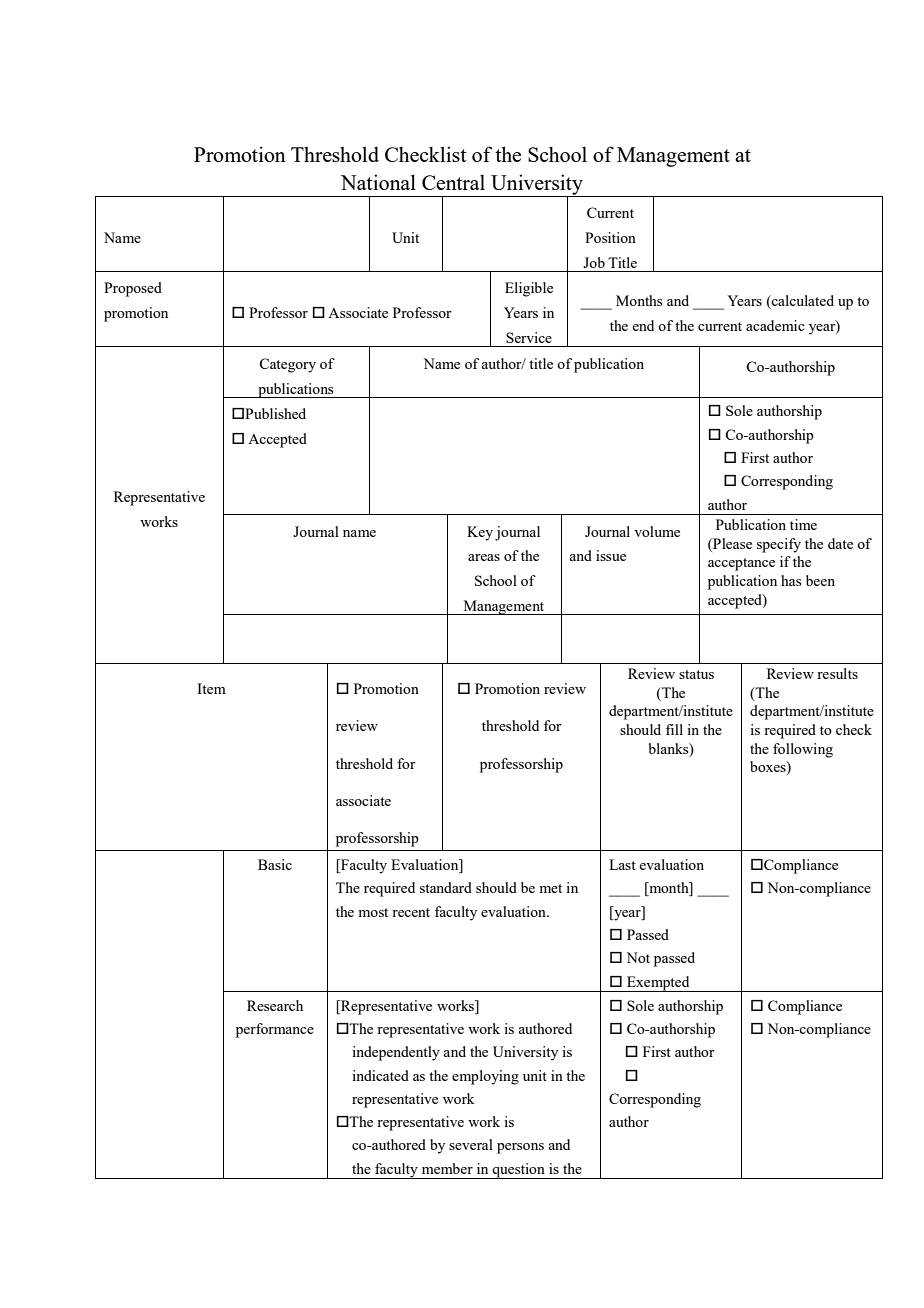 The width and height of the image is (924, 1308). I want to click on Proposed, so click(133, 289).
